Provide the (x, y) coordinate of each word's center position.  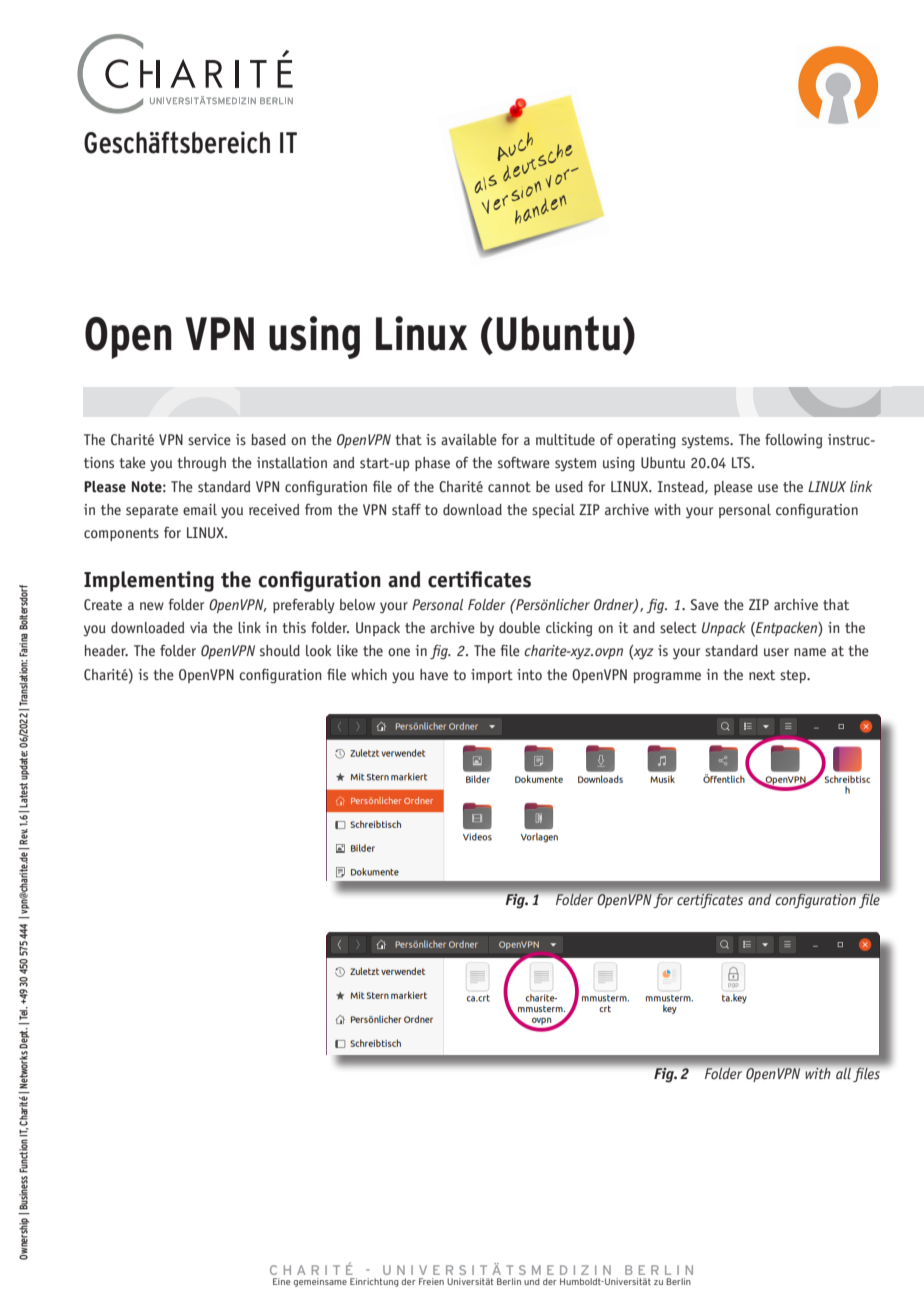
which (369, 674)
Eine (281, 1281)
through (201, 464)
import (492, 676)
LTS (742, 462)
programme (667, 678)
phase (432, 464)
